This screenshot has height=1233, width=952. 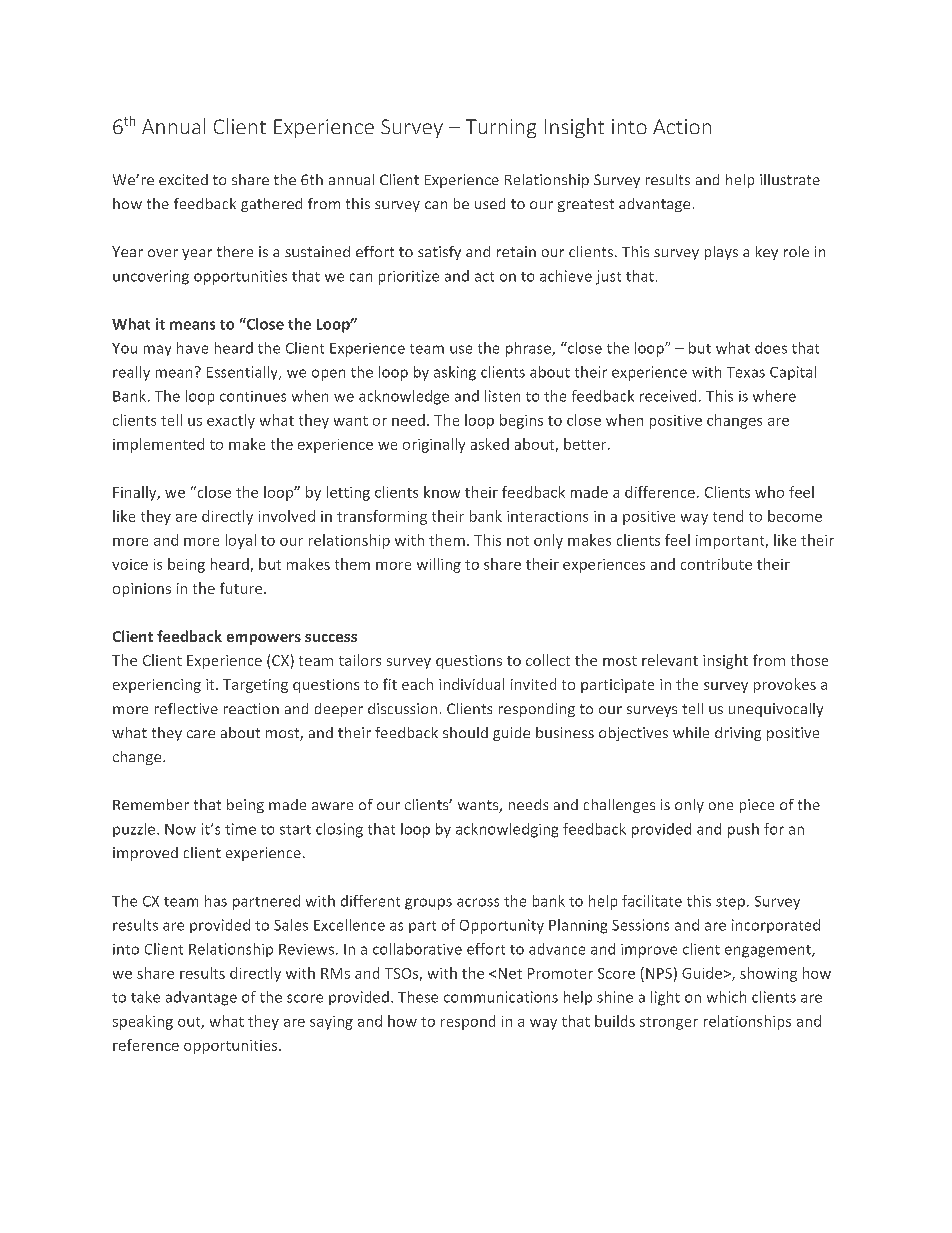 I want to click on does, so click(x=771, y=348).
